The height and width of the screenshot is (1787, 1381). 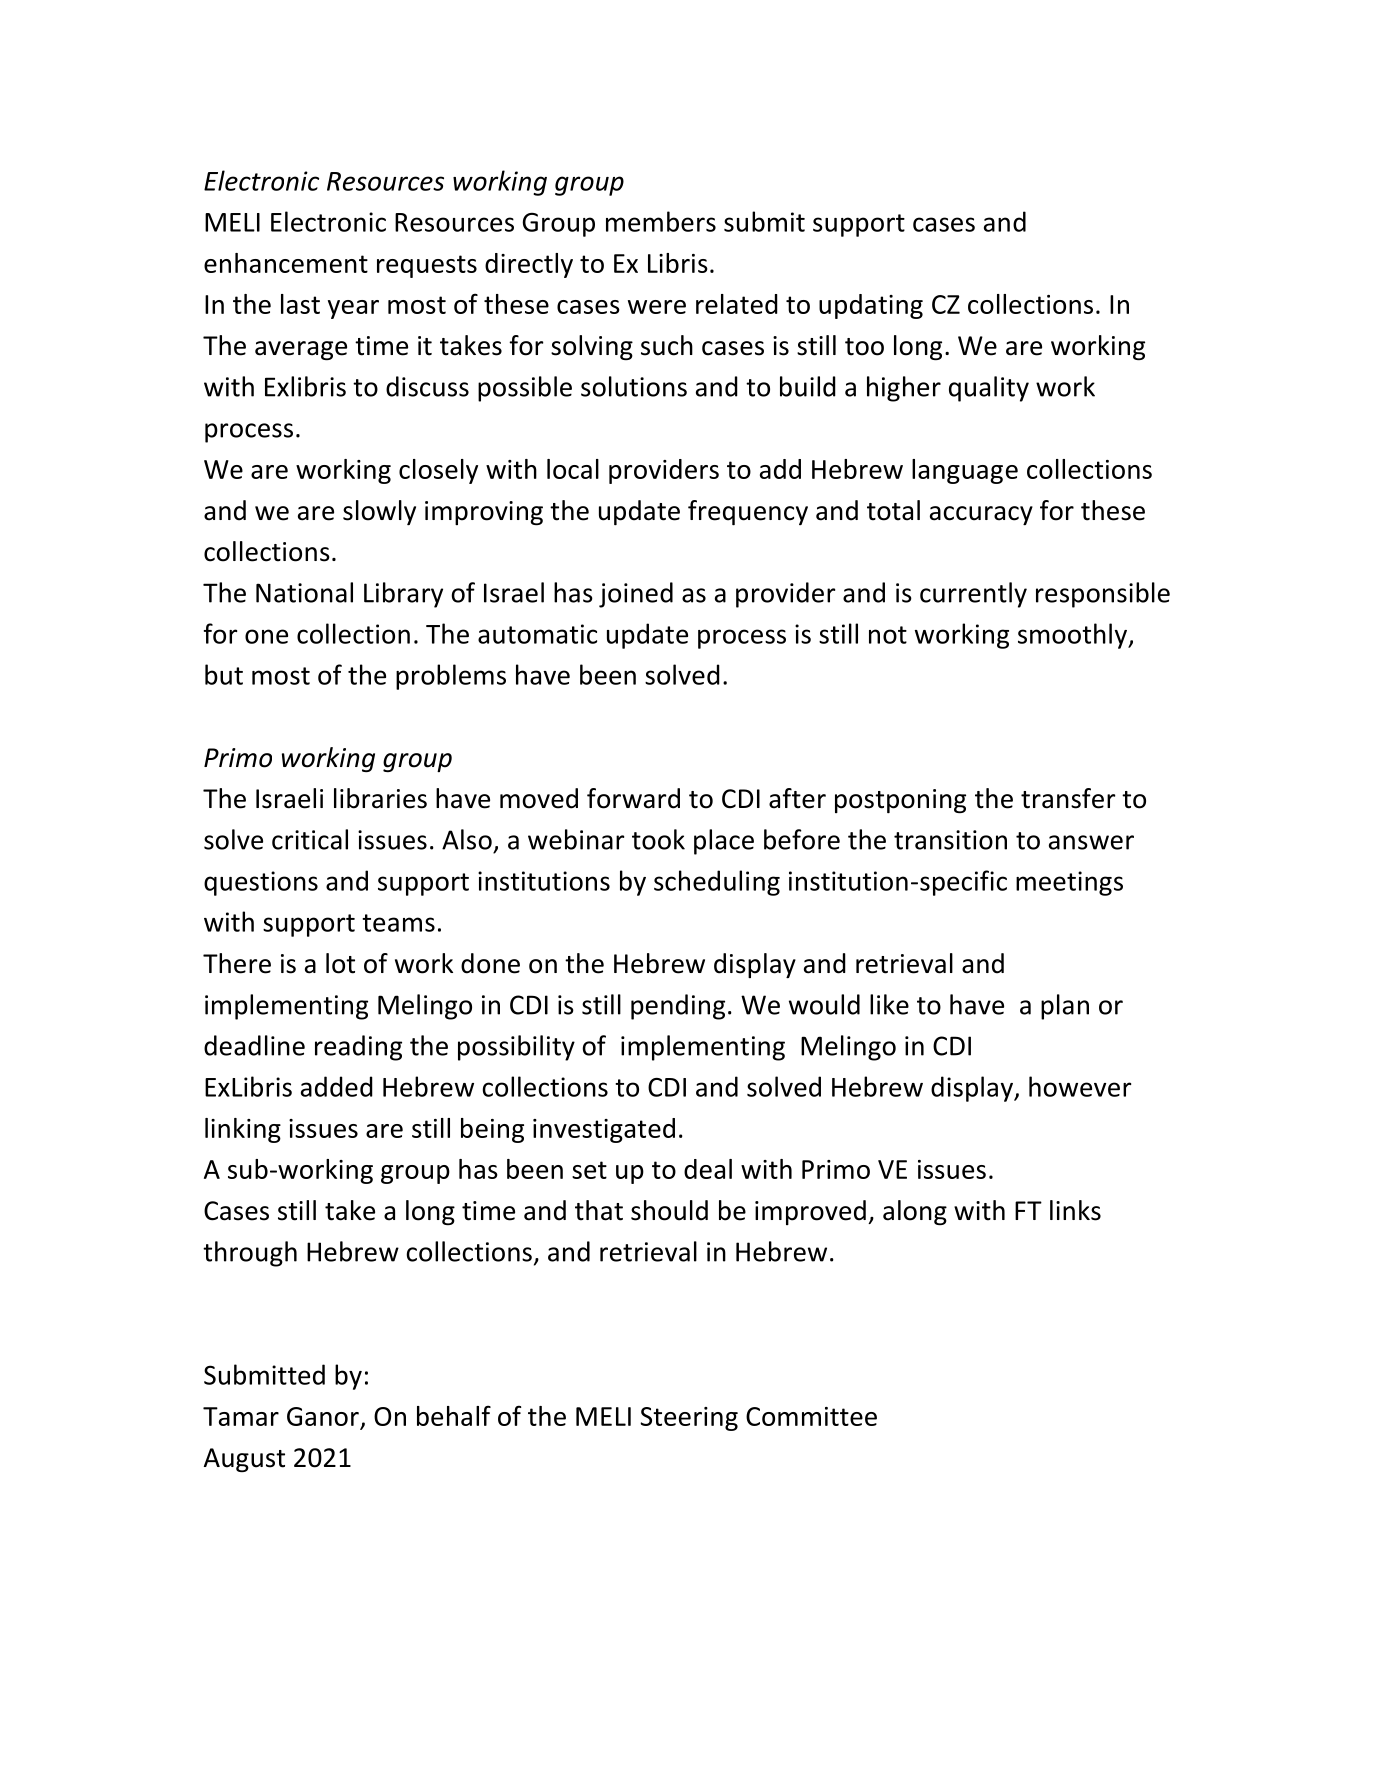 I want to click on investigated, so click(x=604, y=1130).
